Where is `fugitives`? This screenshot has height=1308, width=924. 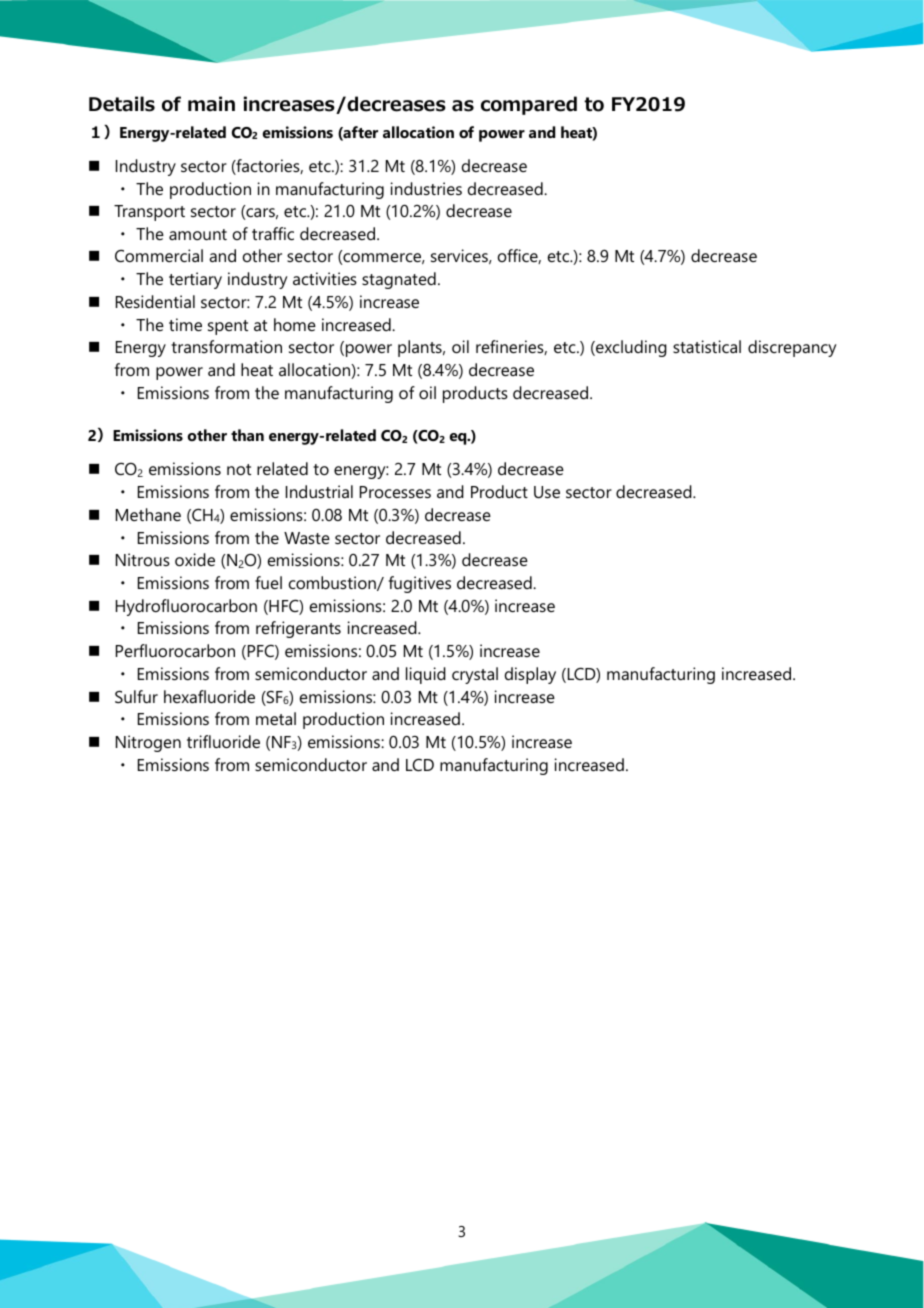
fugitives is located at coordinates (420, 584).
